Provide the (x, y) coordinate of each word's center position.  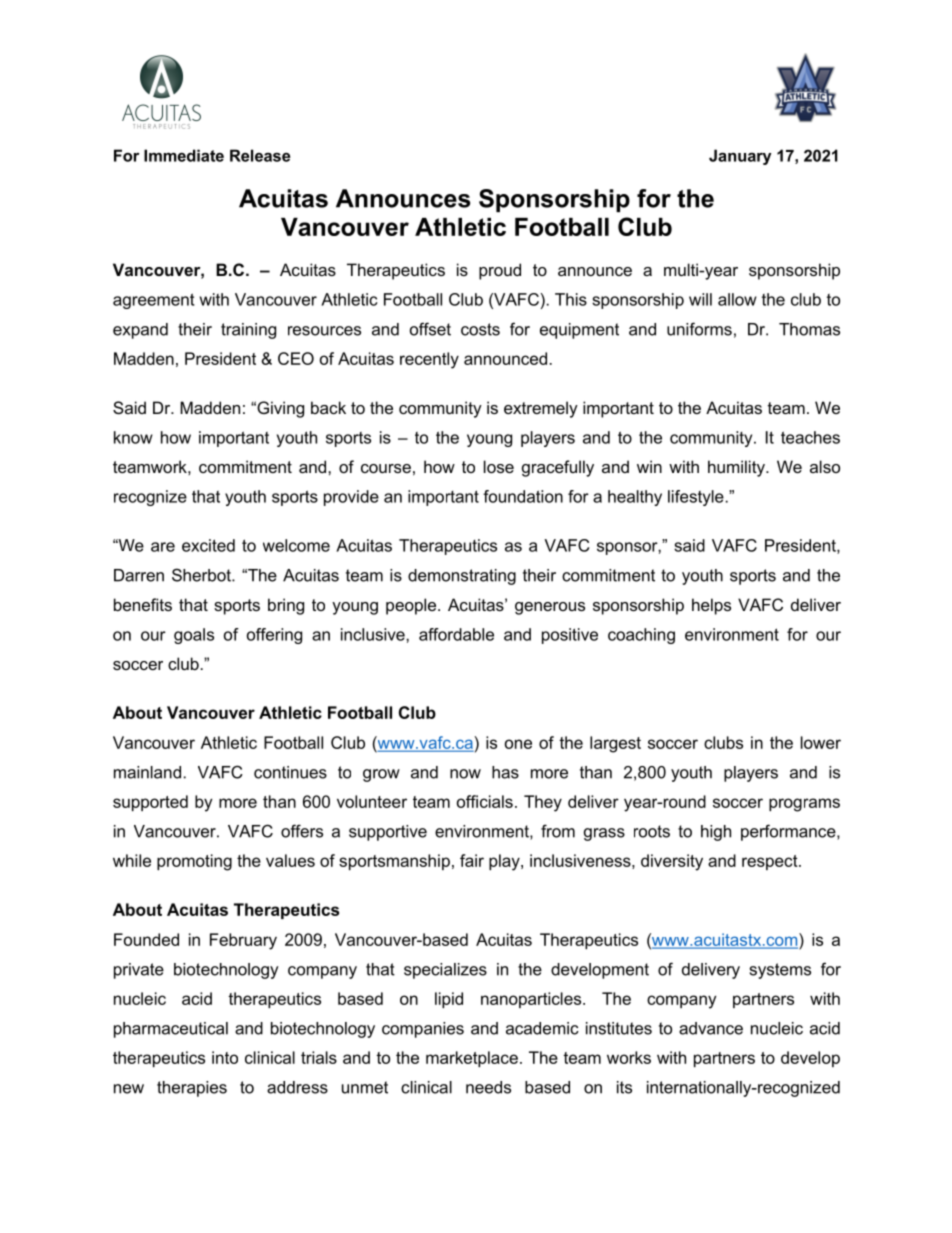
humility (737, 468)
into (225, 1057)
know (133, 437)
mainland (147, 772)
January (740, 157)
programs (804, 805)
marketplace (472, 1059)
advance (711, 1028)
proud (500, 271)
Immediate (184, 155)
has (505, 772)
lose (499, 466)
